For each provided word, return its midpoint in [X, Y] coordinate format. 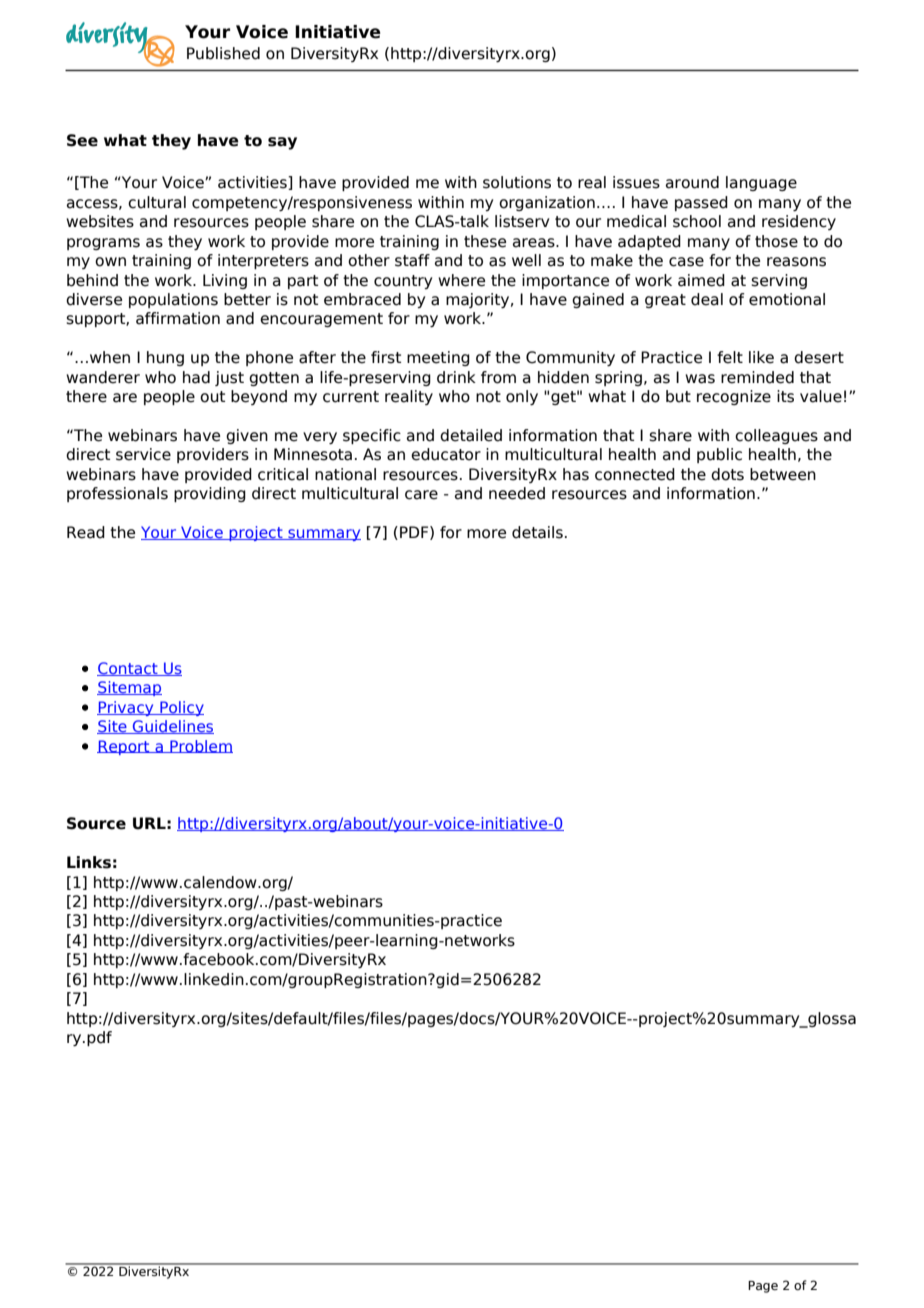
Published [223, 53]
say [282, 143]
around [692, 182]
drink [456, 377]
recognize [734, 397]
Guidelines [172, 727]
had [196, 377]
